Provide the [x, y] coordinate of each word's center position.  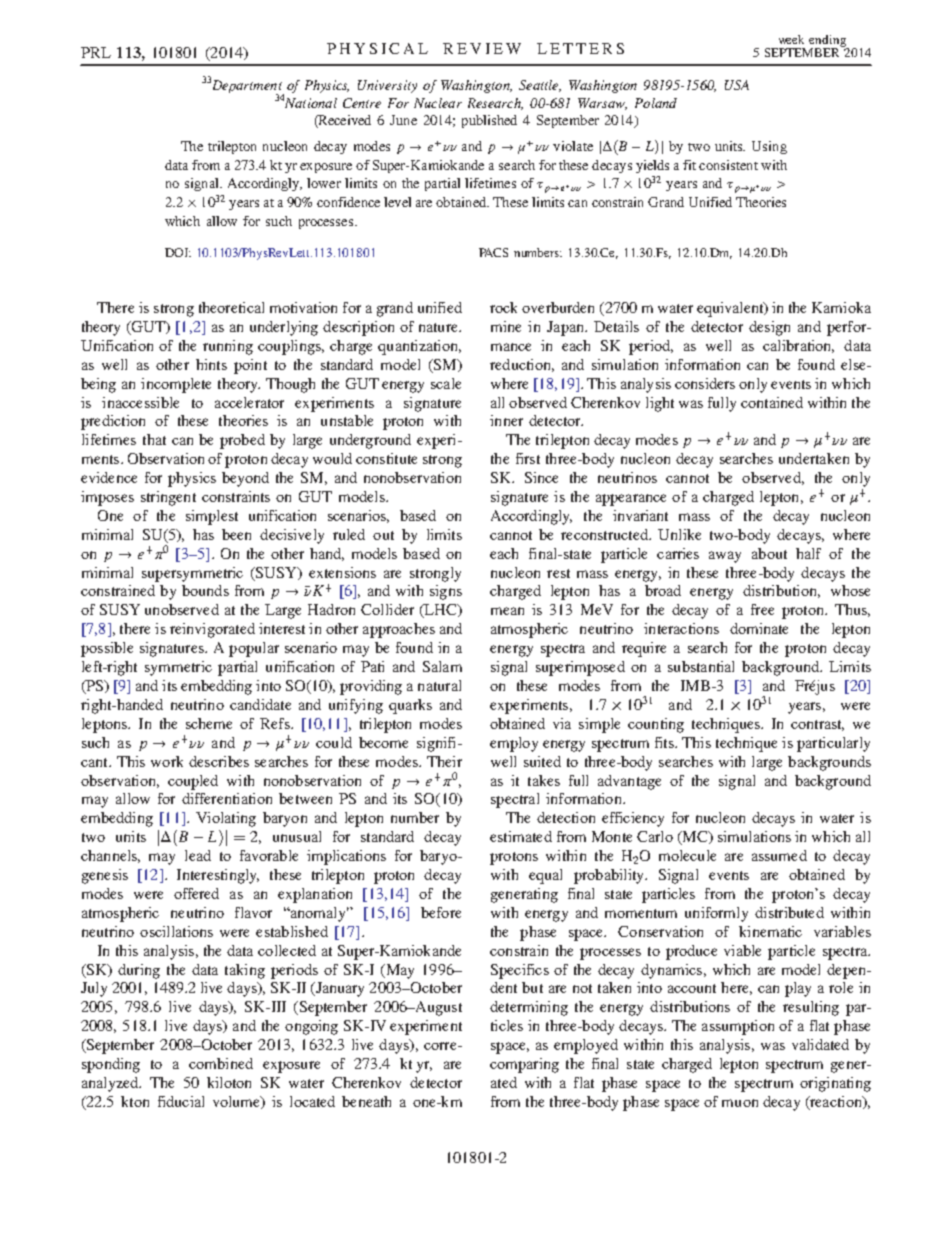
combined [221, 1063]
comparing [524, 1065]
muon [740, 1103]
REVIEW [482, 48]
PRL [96, 52]
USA [737, 85]
